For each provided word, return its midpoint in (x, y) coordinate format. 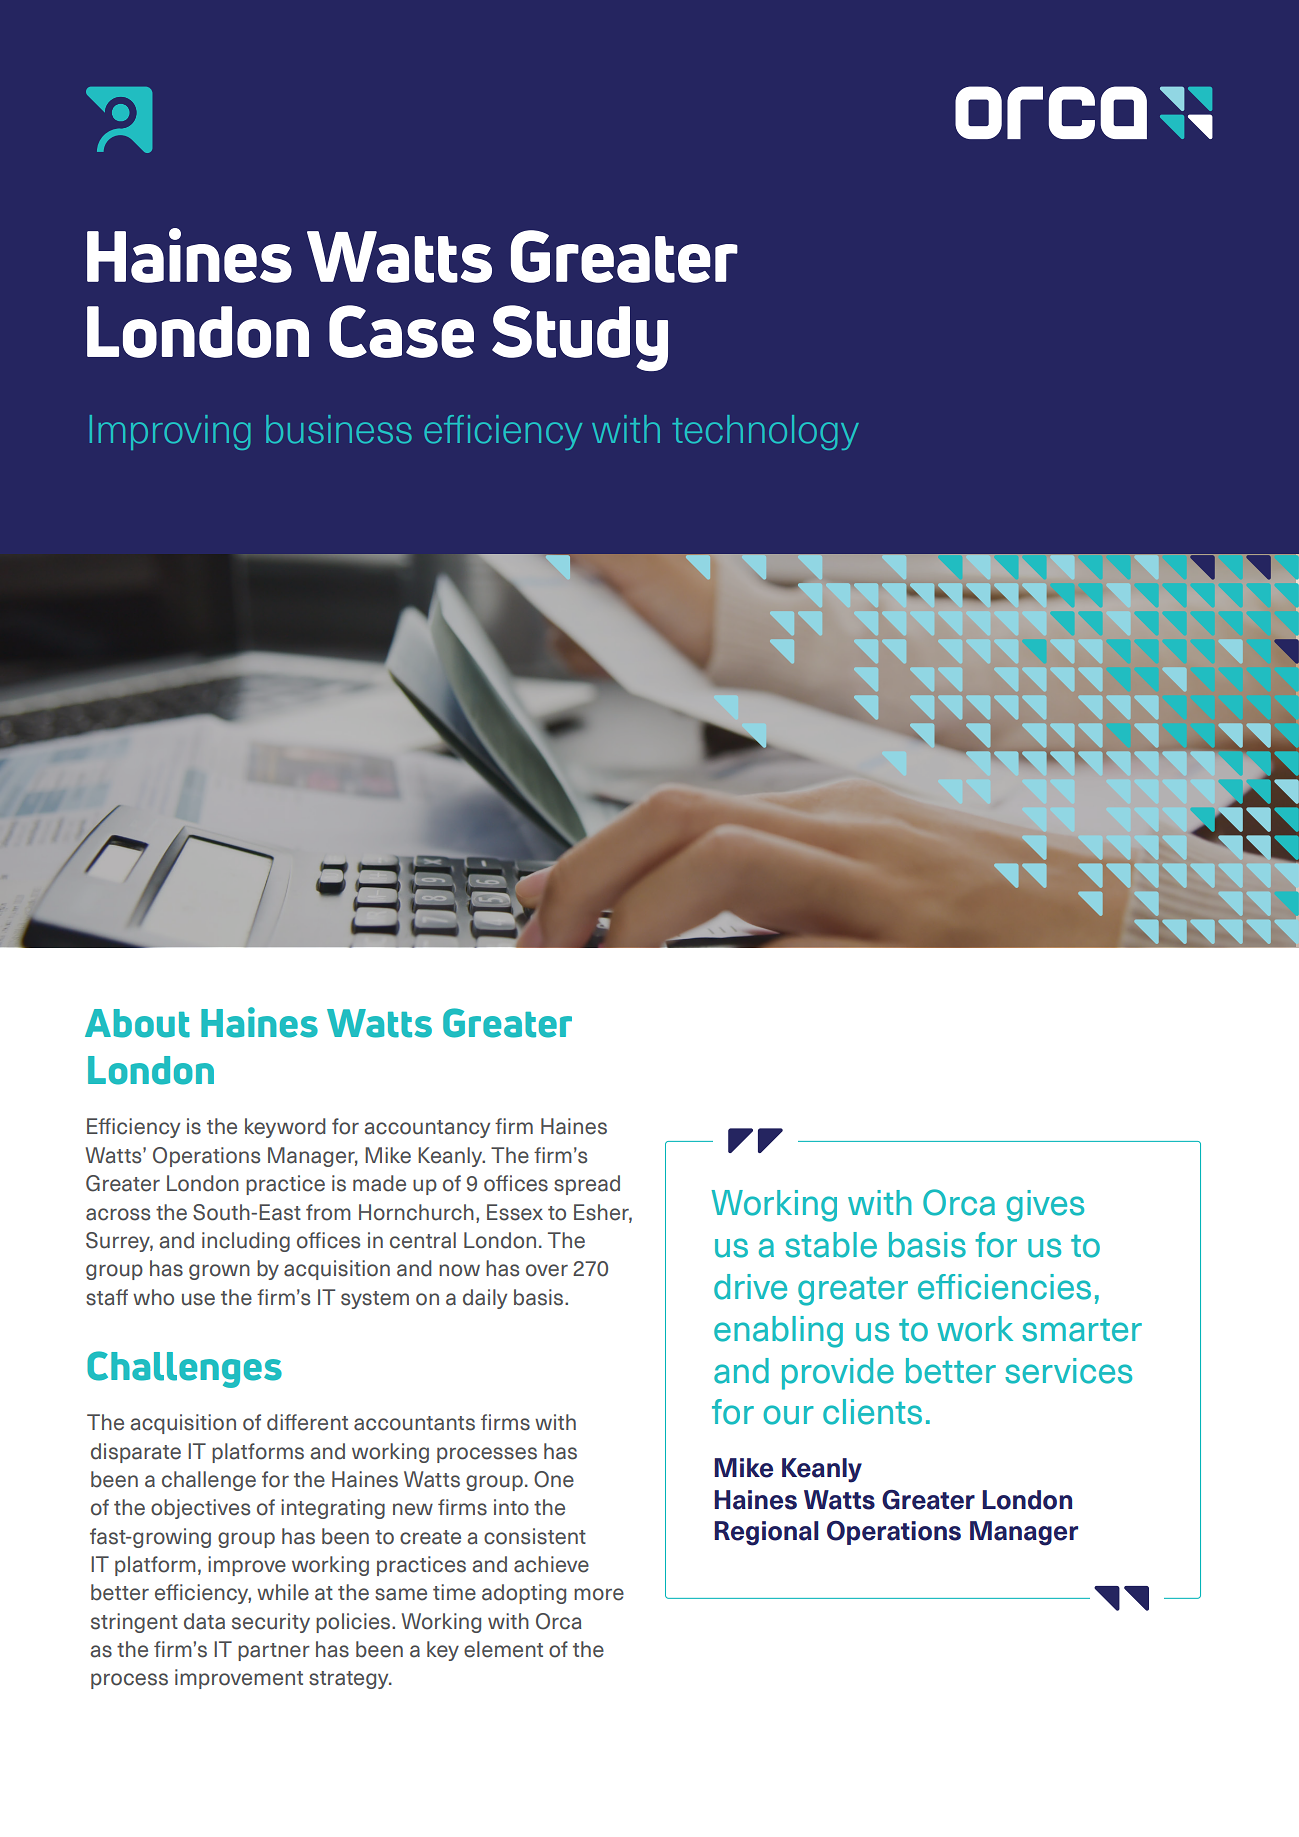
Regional (766, 1533)
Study (580, 338)
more (599, 1594)
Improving (170, 432)
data (204, 1621)
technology (765, 432)
